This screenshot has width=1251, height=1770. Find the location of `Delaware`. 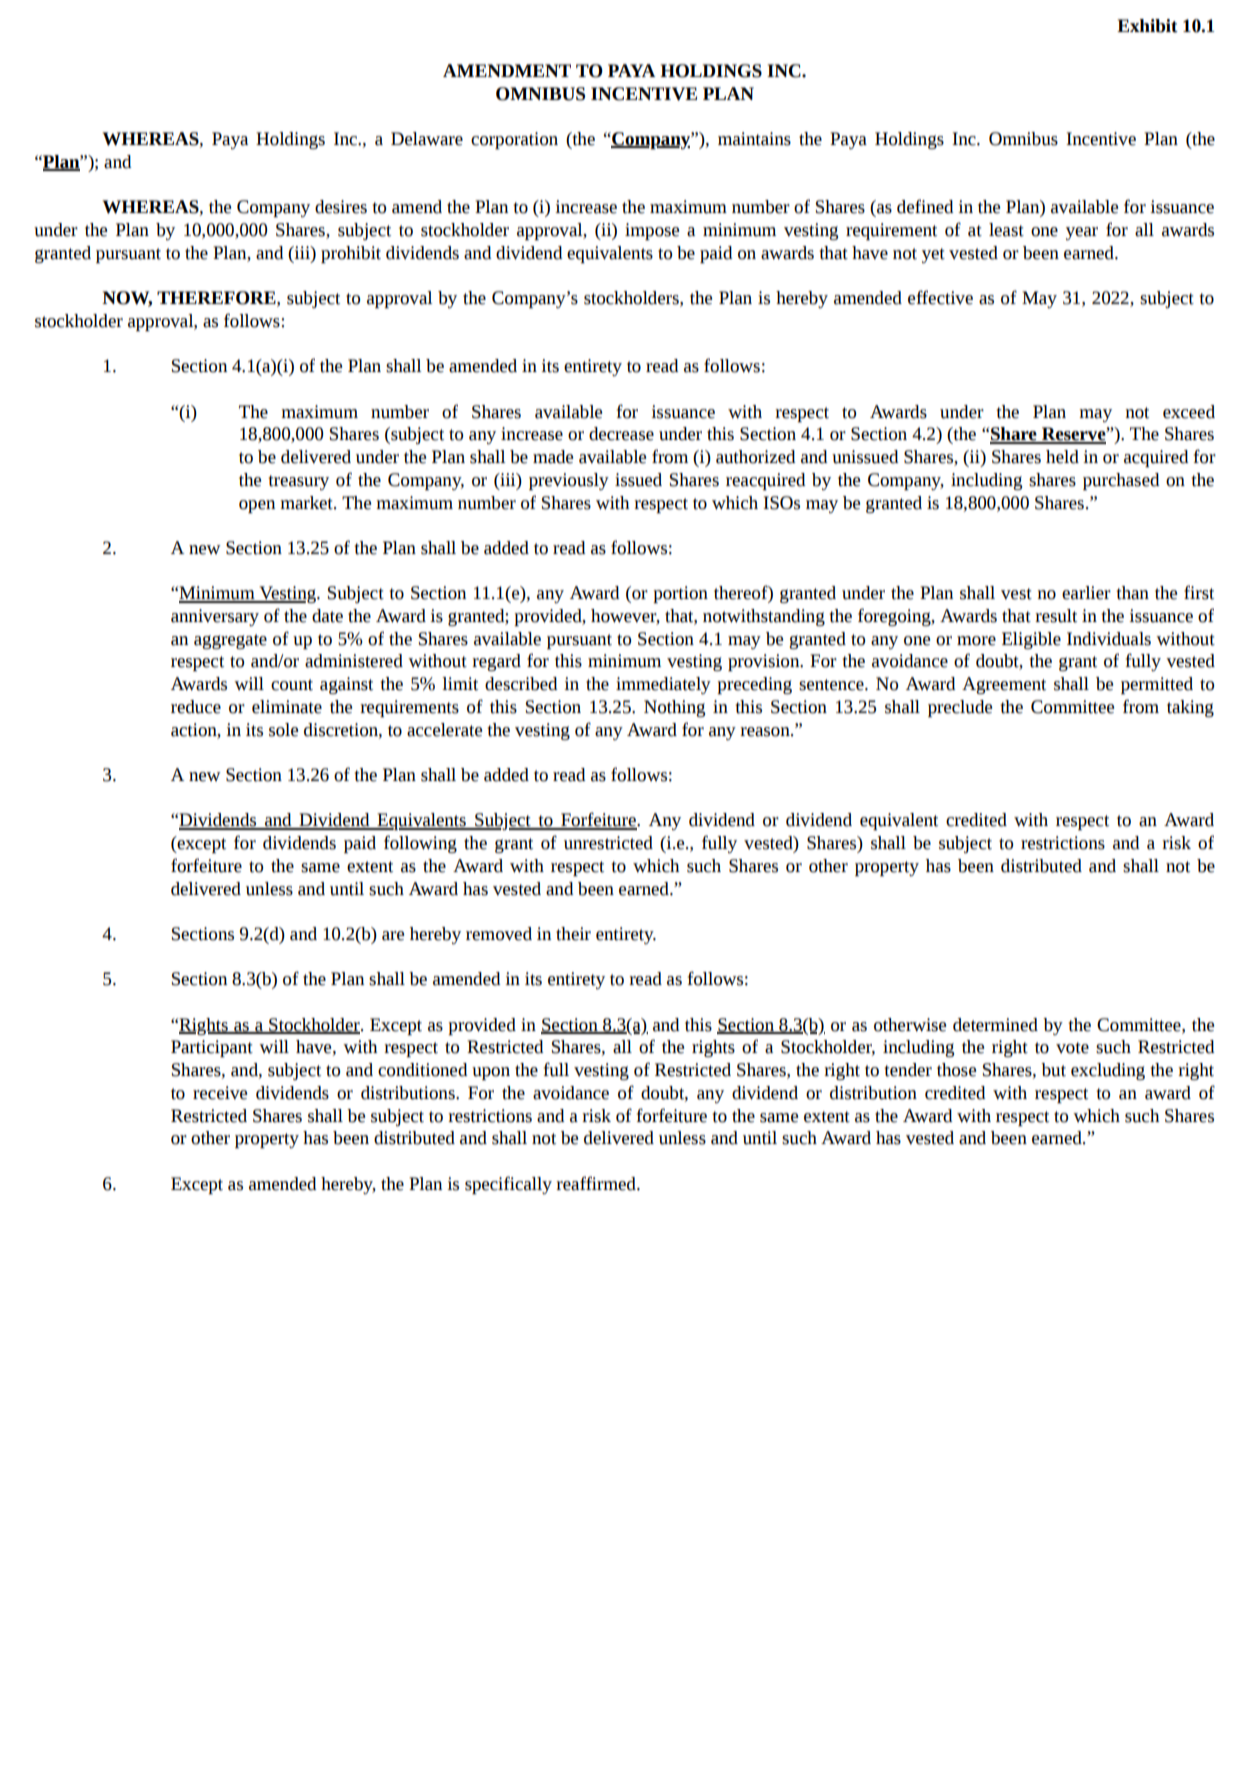

Delaware is located at coordinates (427, 139).
